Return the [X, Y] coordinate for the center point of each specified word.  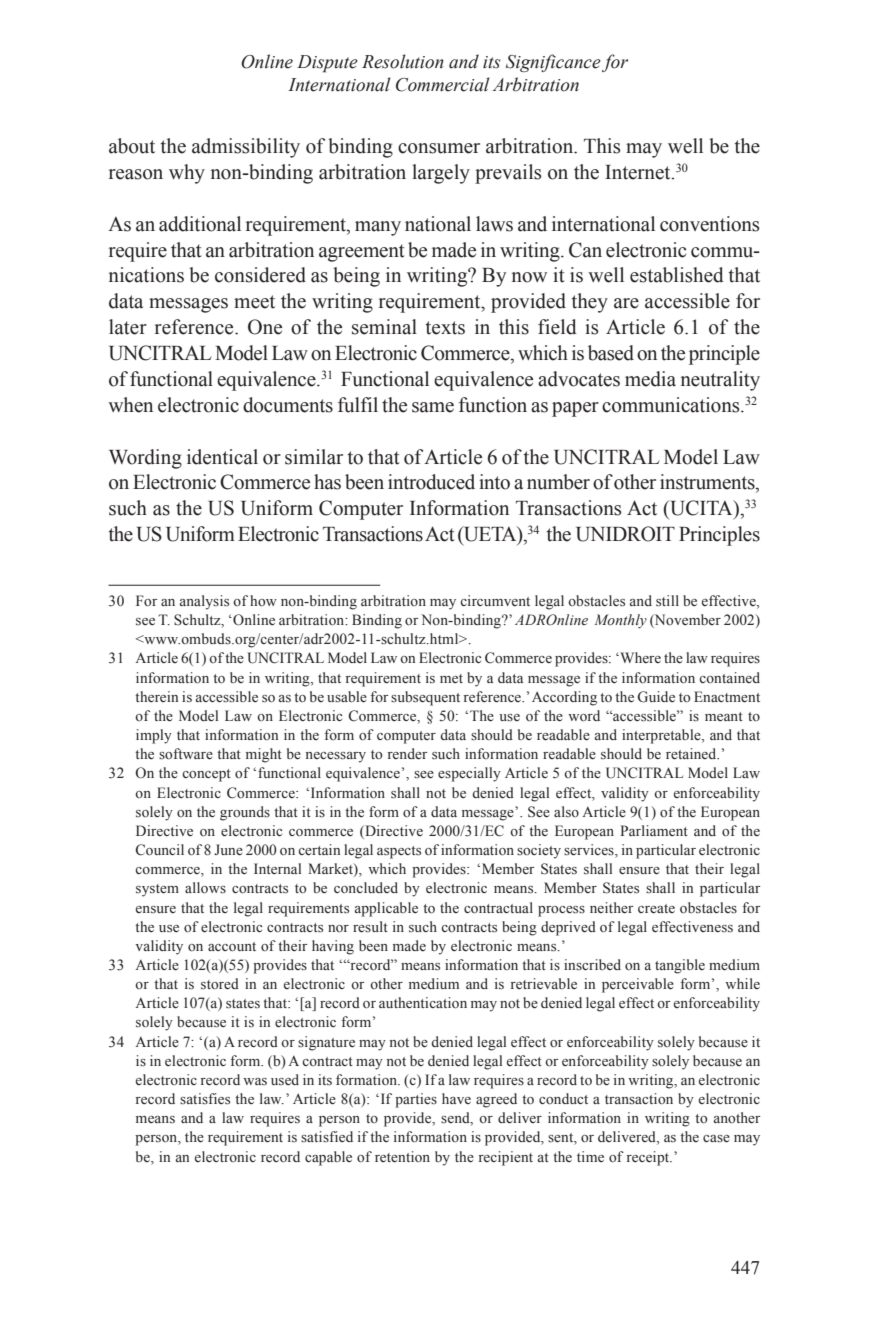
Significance [553, 63]
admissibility [246, 148]
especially [469, 774]
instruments [708, 483]
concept [206, 775]
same [433, 407]
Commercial [443, 84]
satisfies [205, 1099]
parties [416, 1100]
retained [692, 754]
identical [222, 457]
